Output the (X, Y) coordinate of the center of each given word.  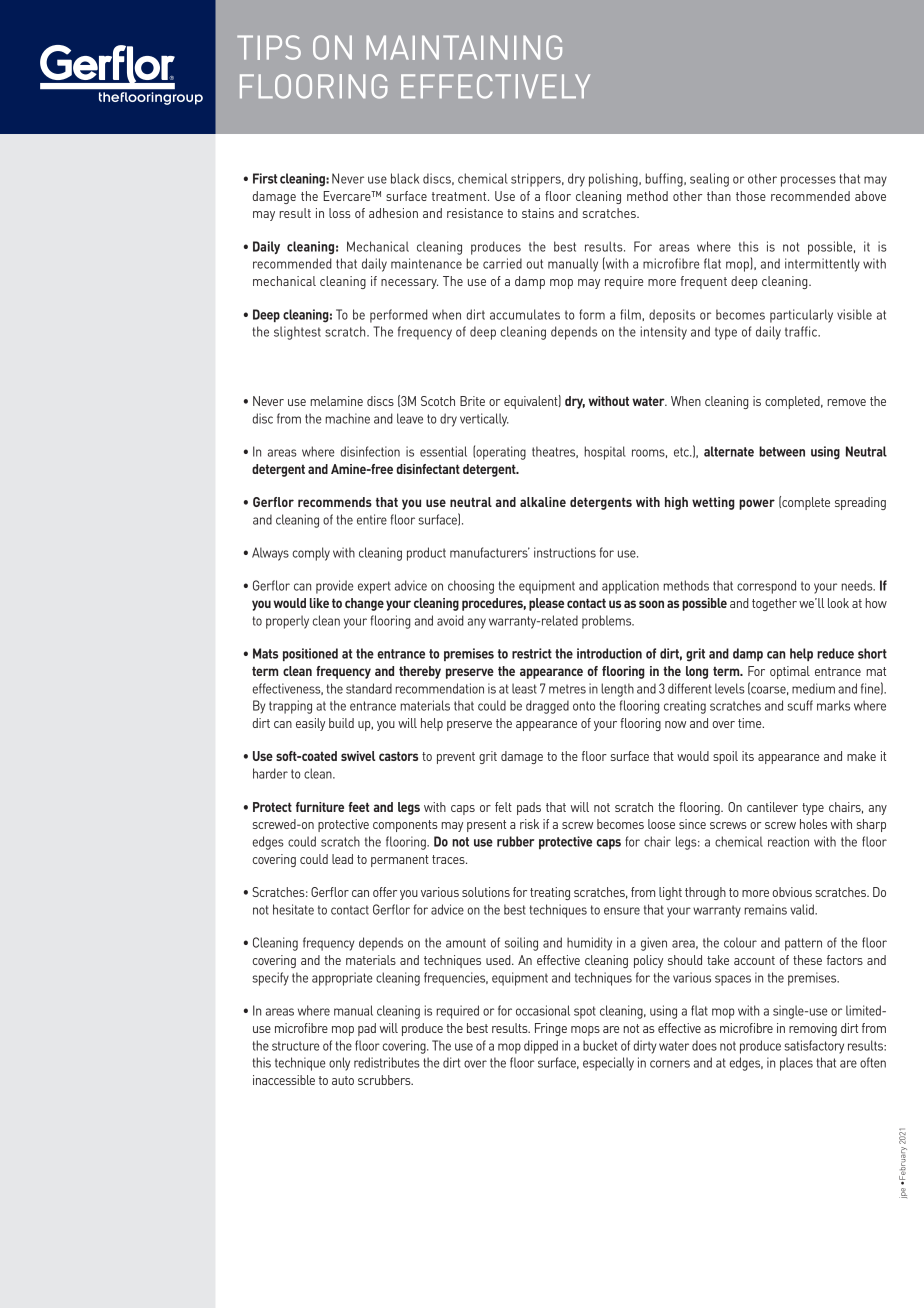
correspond (766, 587)
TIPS (269, 47)
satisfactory (814, 1047)
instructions (565, 552)
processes (808, 181)
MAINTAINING (464, 47)
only (339, 1064)
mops (585, 1031)
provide (334, 587)
